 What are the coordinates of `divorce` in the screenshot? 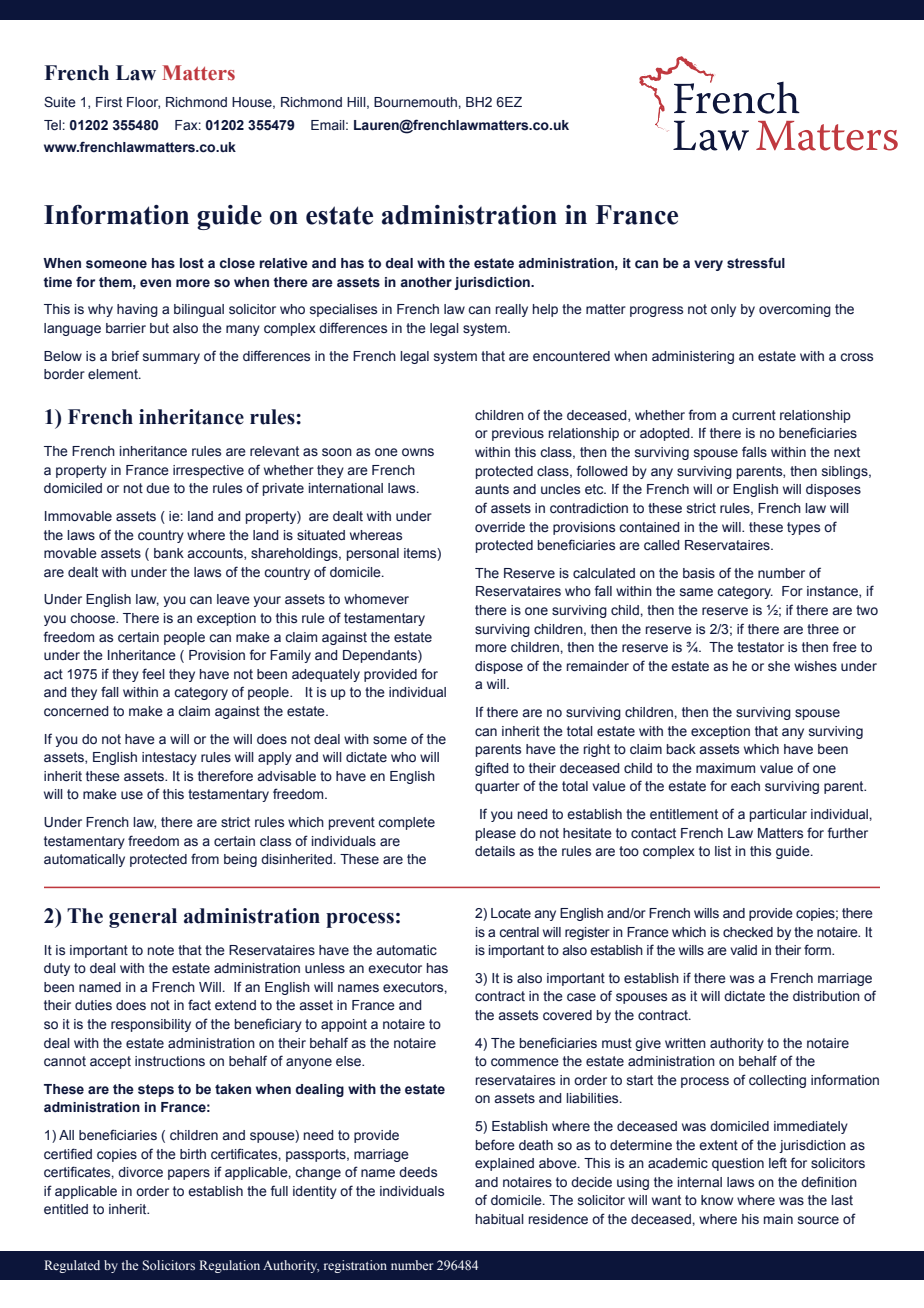 It's located at (140, 1172).
